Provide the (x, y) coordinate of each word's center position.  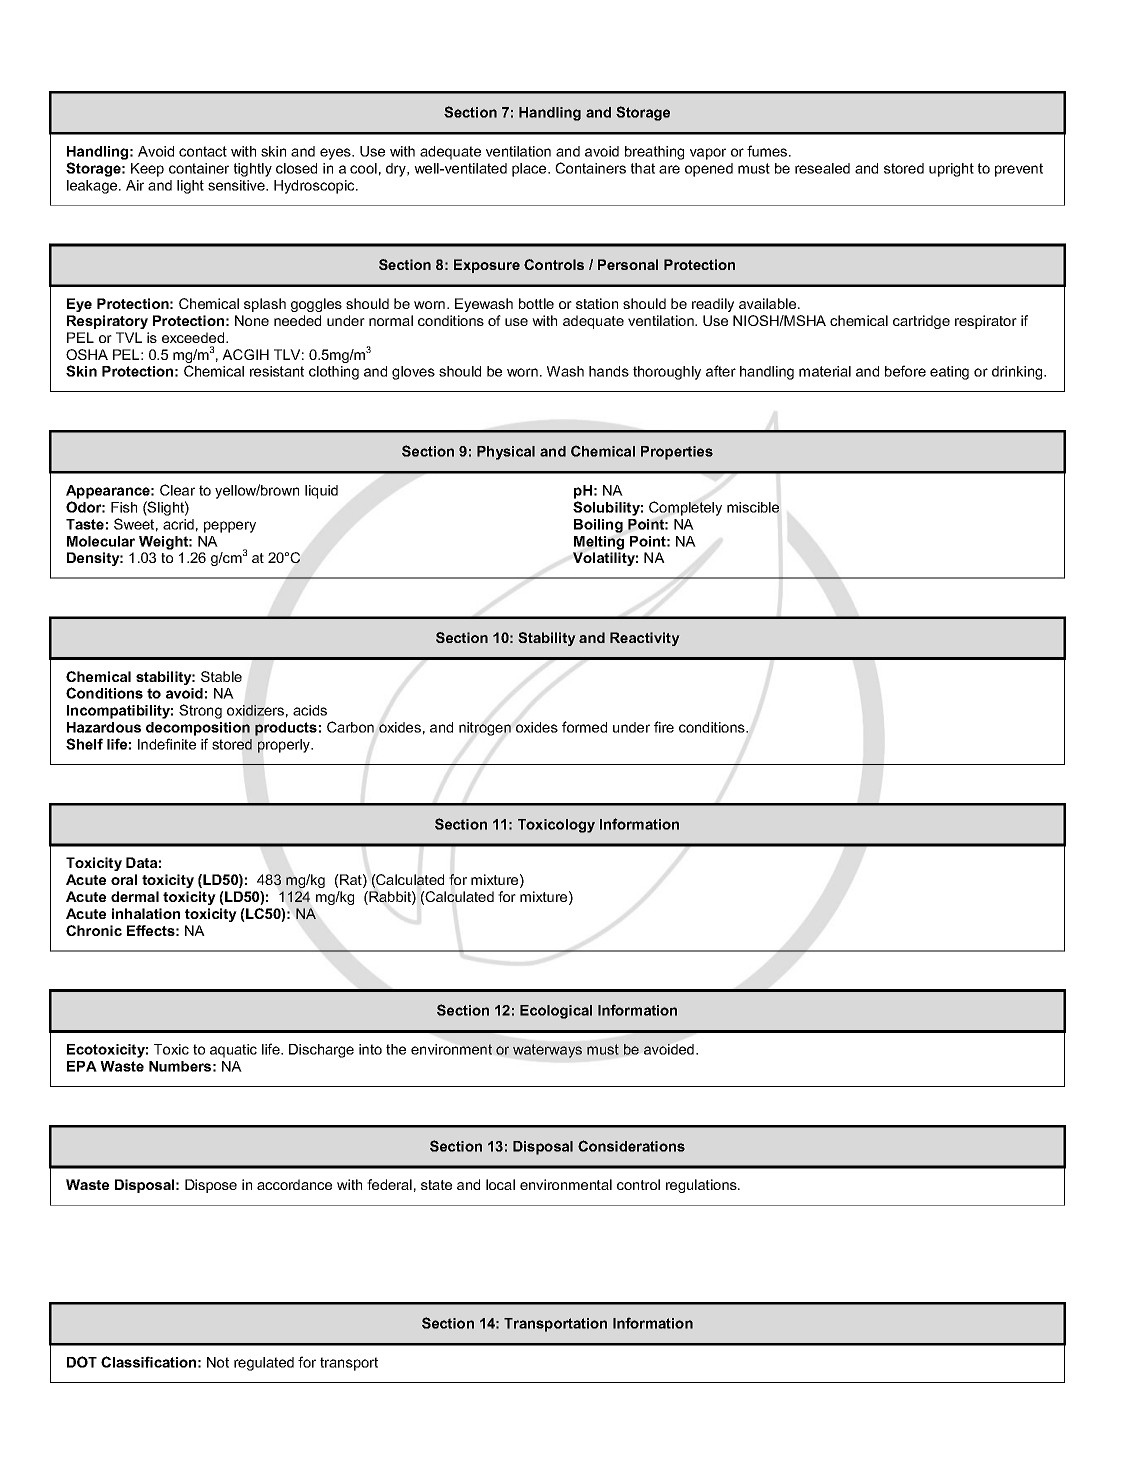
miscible (753, 507)
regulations (702, 1186)
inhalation (146, 913)
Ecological (556, 1012)
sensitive (237, 185)
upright (951, 170)
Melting (599, 543)
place (530, 170)
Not (218, 1362)
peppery (230, 527)
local (500, 1184)
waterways (547, 1051)
